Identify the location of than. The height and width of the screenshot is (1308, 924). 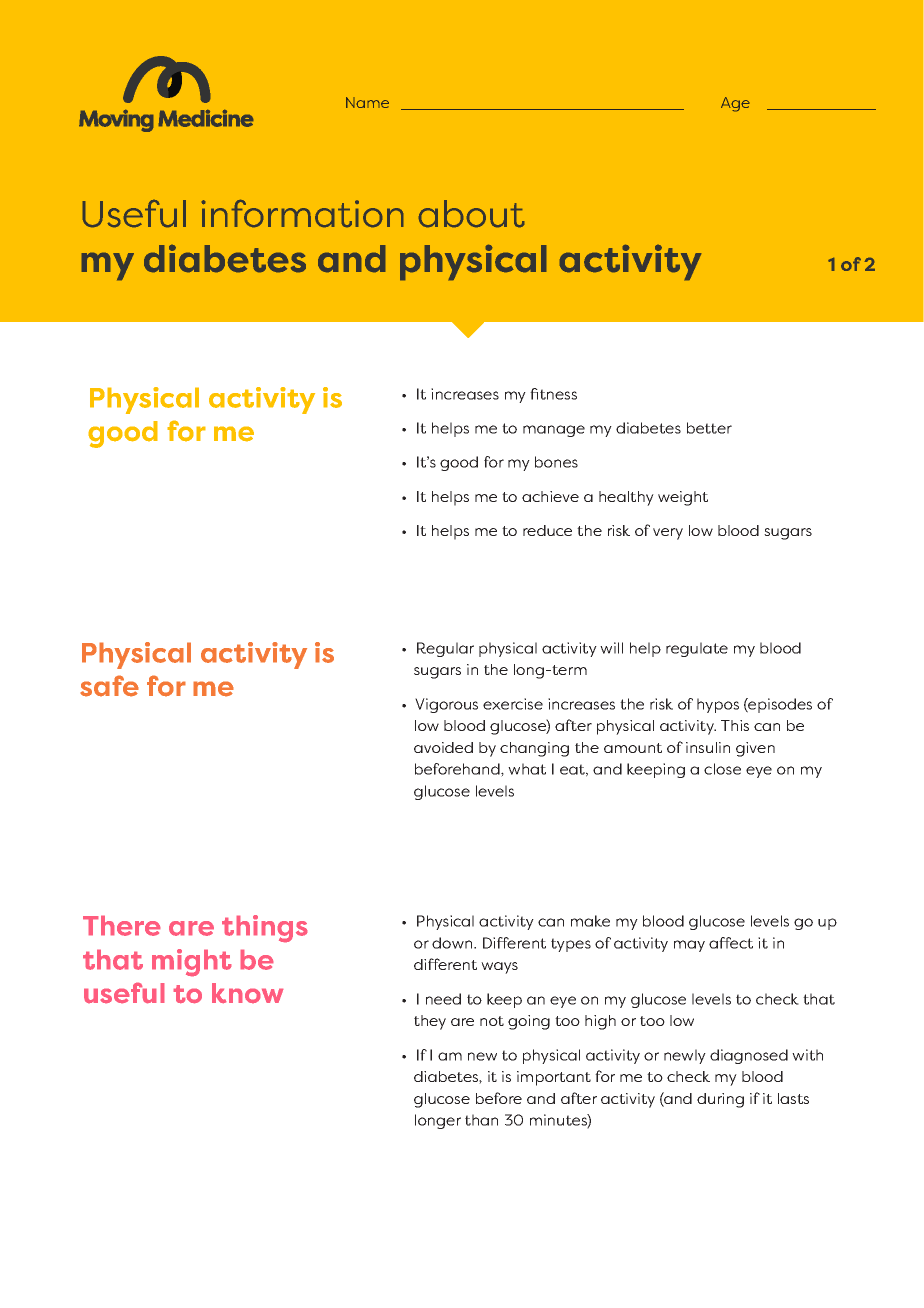
(481, 1120).
